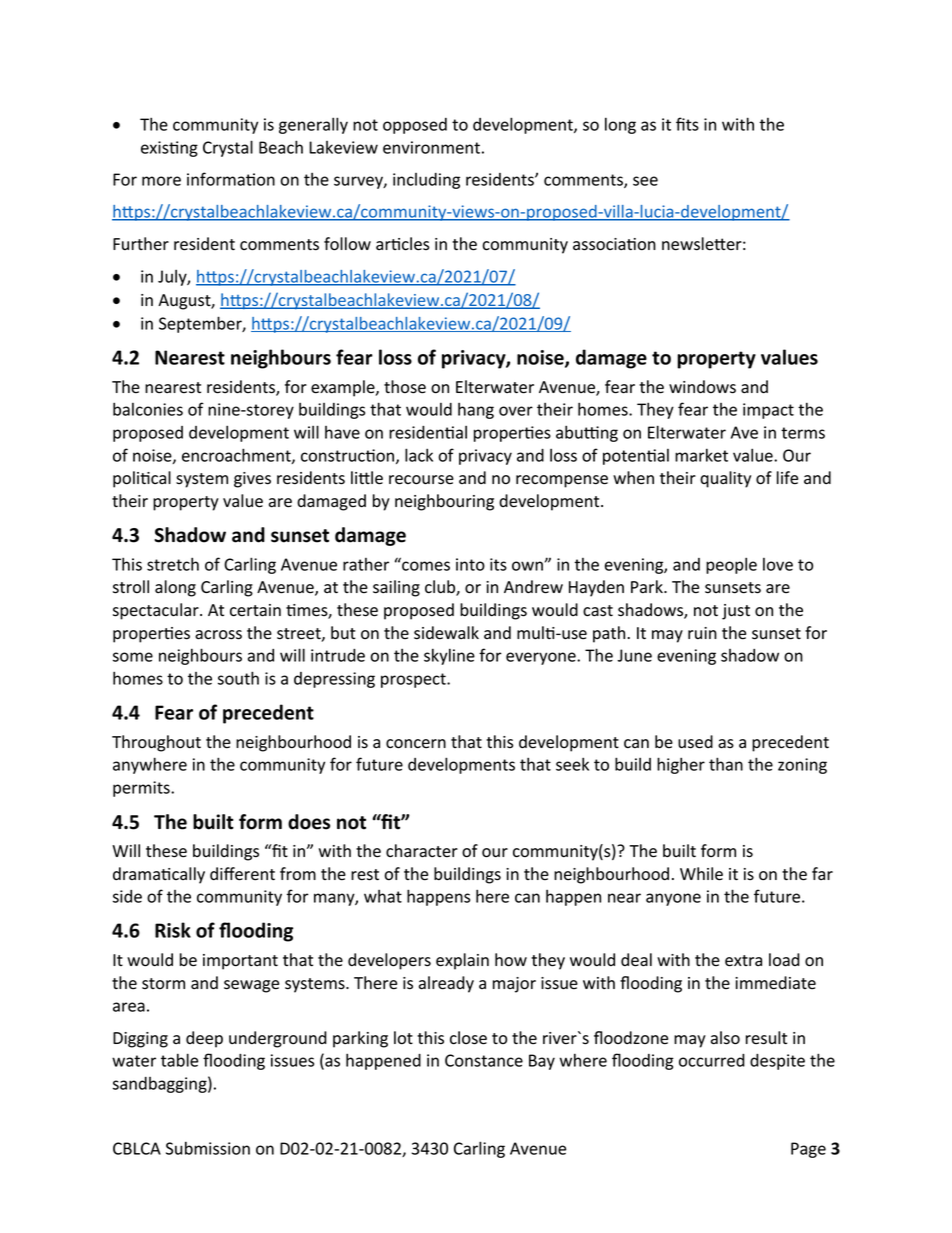  I want to click on Constance, so click(484, 1060).
